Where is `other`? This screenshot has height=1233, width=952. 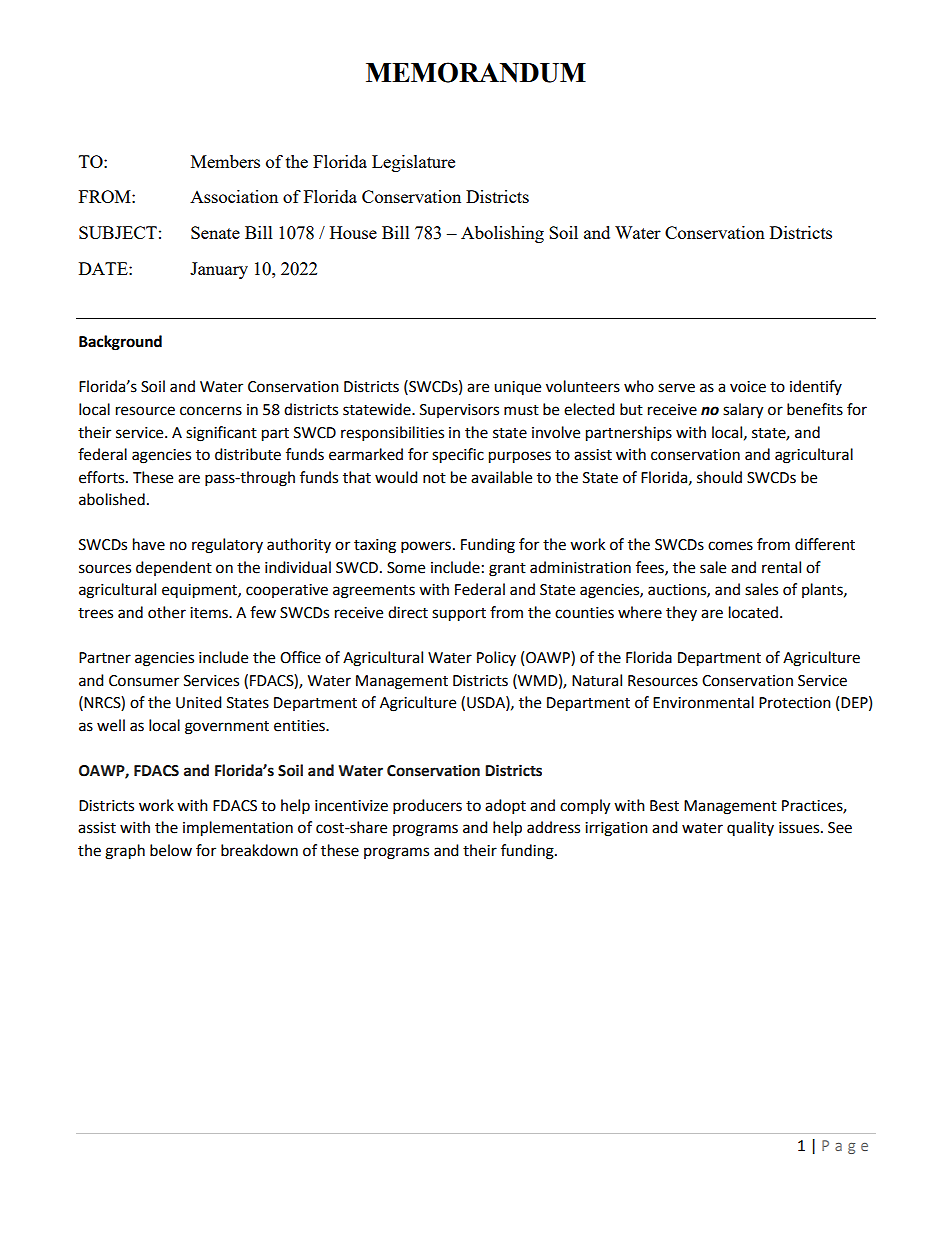 other is located at coordinates (167, 612).
